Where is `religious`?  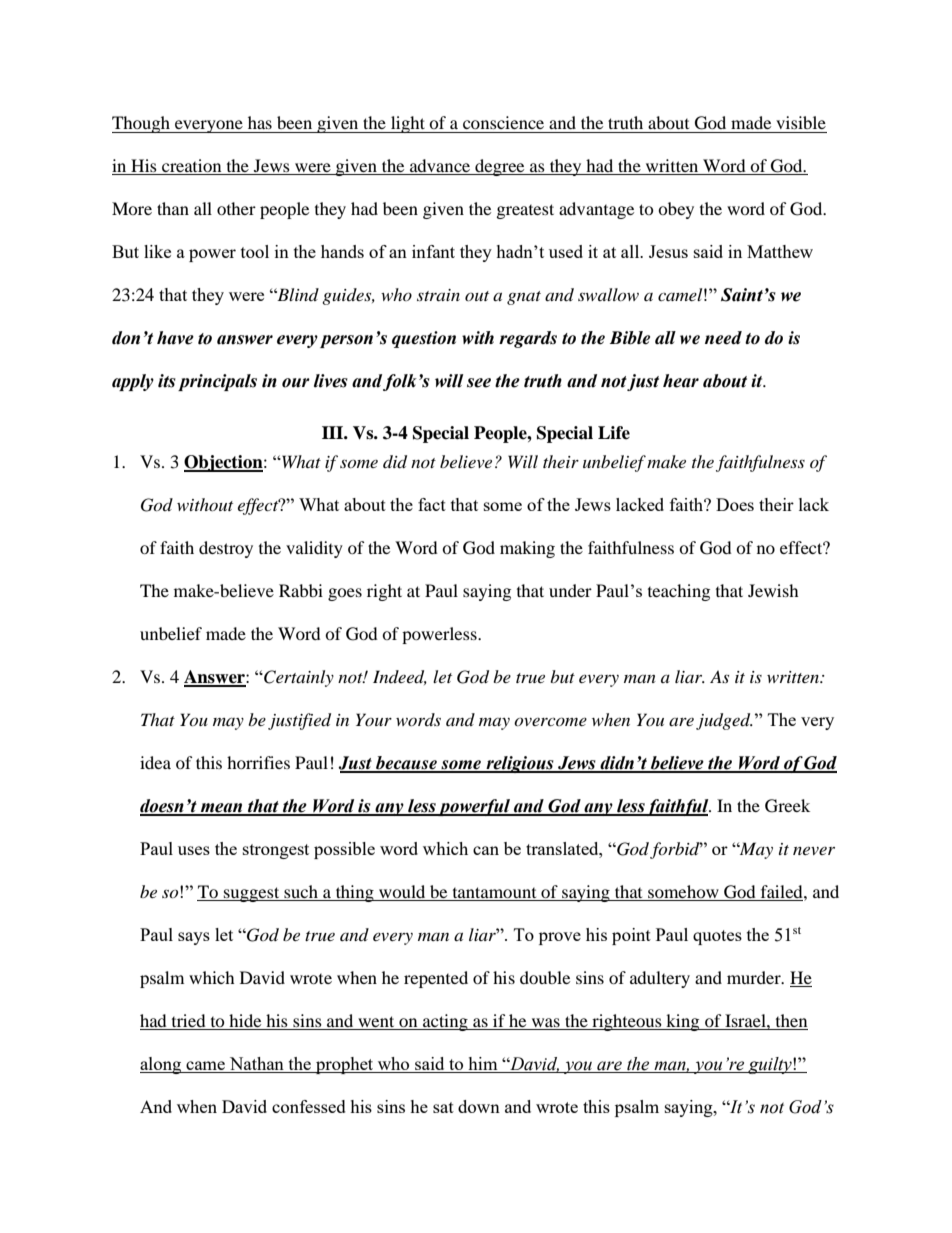
religious is located at coordinates (520, 764).
